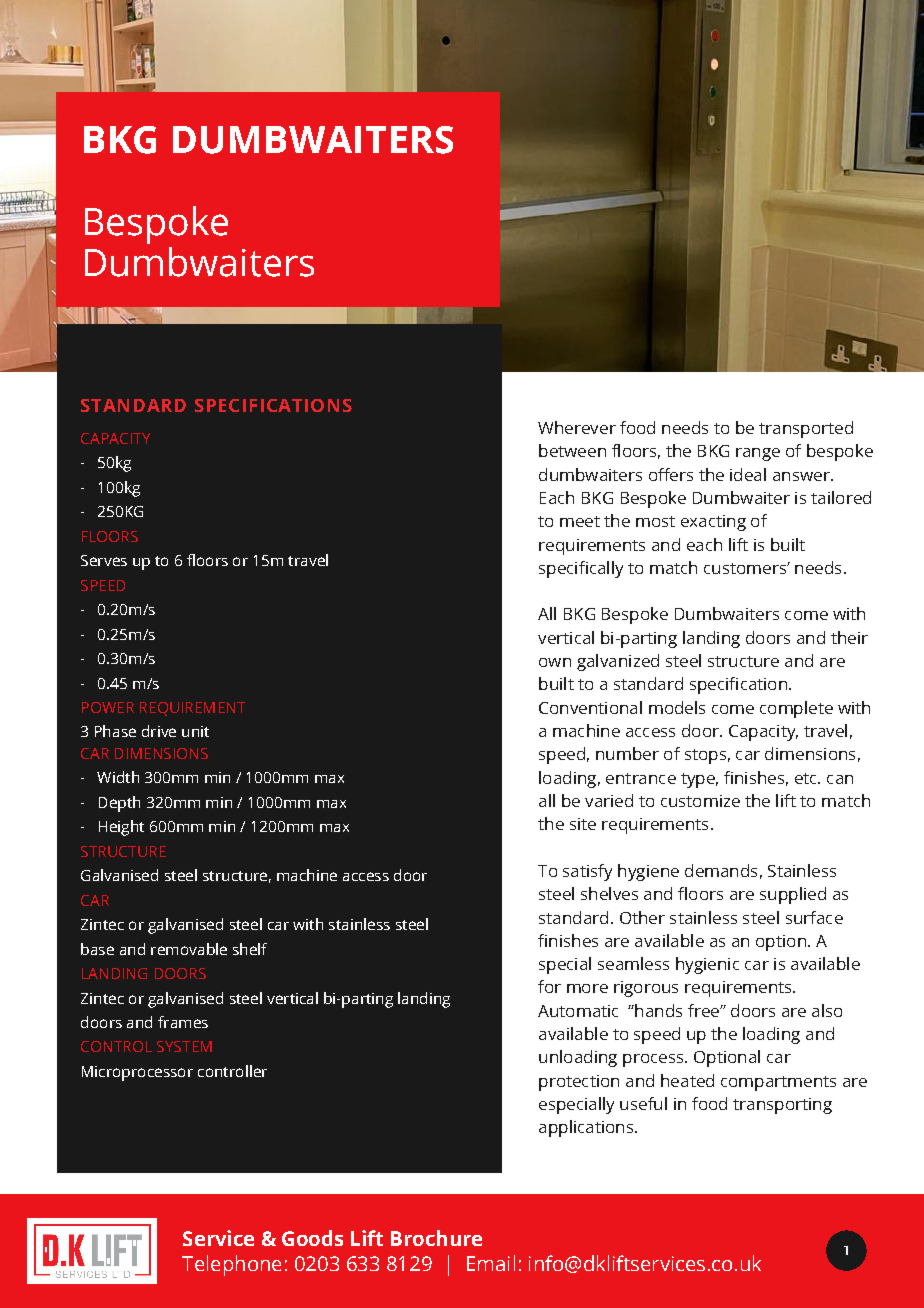  What do you see at coordinates (195, 731) in the page?
I see `unit` at bounding box center [195, 731].
